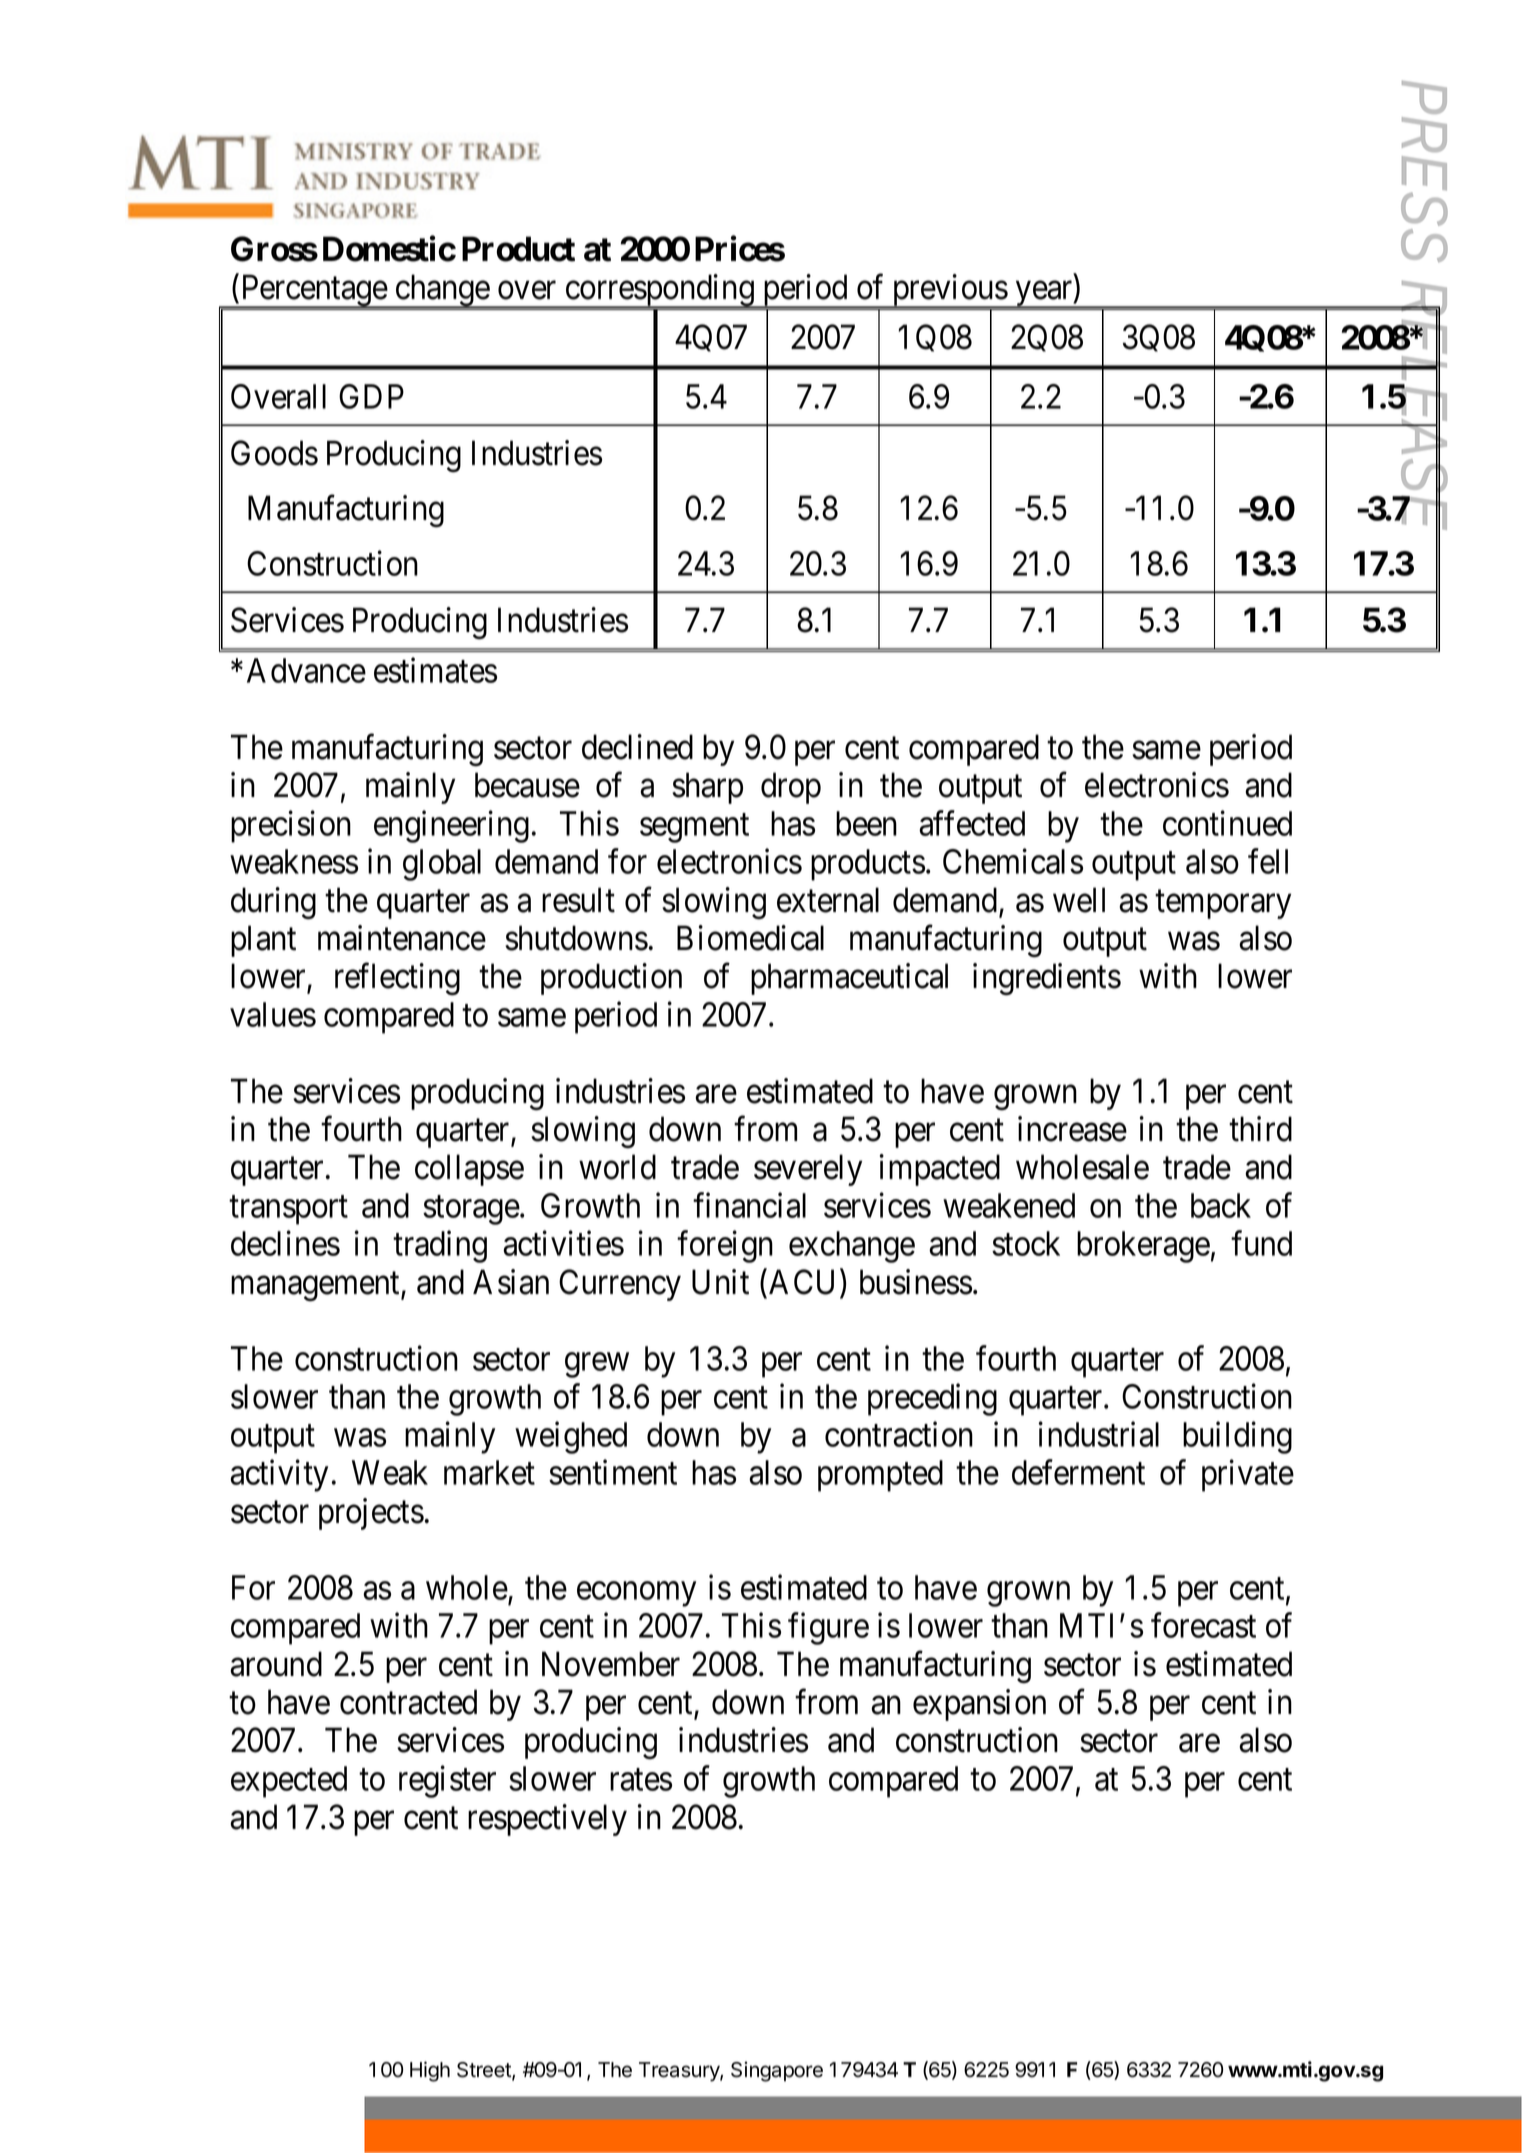  I want to click on deferment, so click(1078, 1472).
